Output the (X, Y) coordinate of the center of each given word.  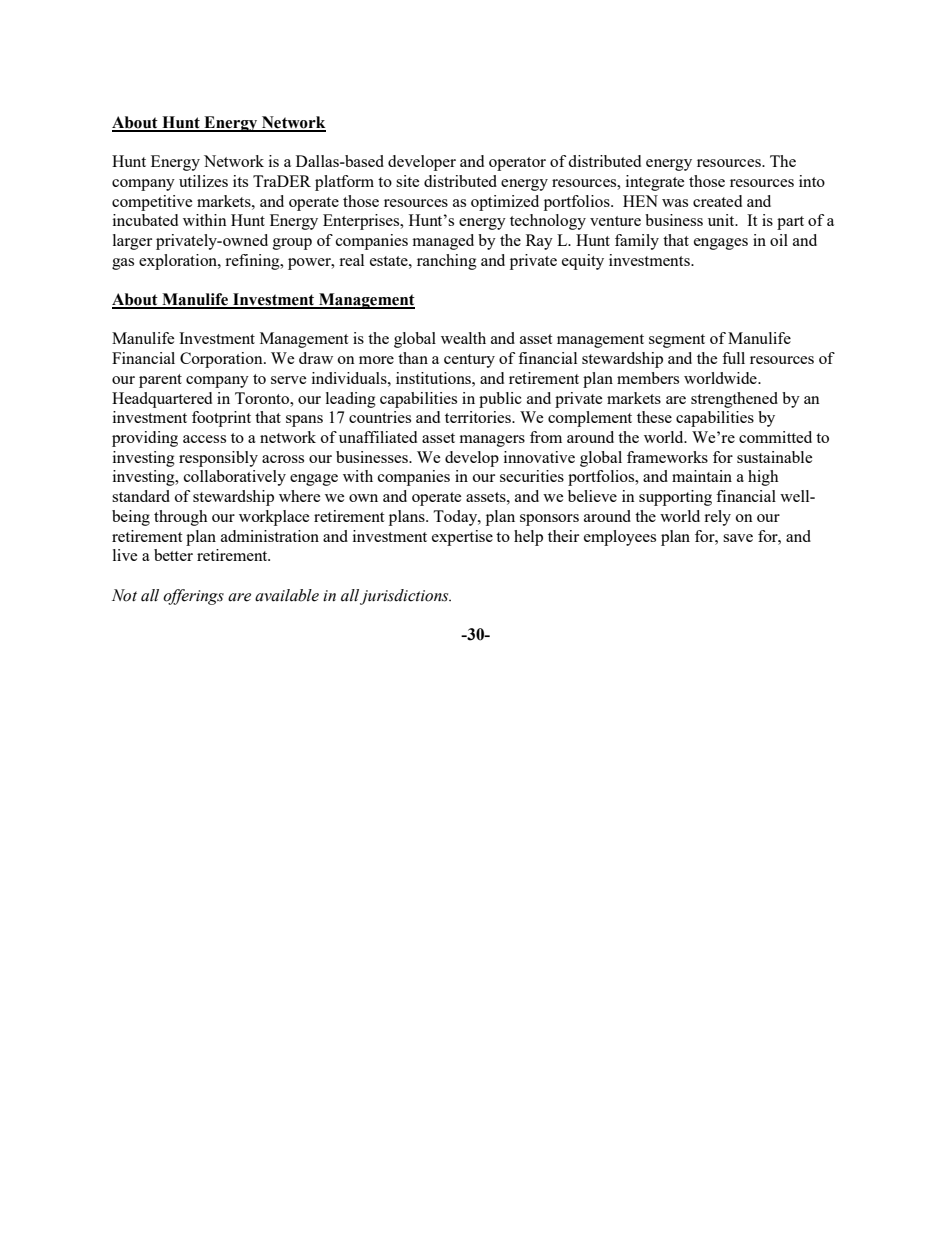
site (407, 181)
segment (677, 341)
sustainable (774, 457)
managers (492, 441)
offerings (193, 597)
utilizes (203, 181)
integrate (655, 183)
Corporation (222, 360)
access (204, 439)
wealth (463, 338)
